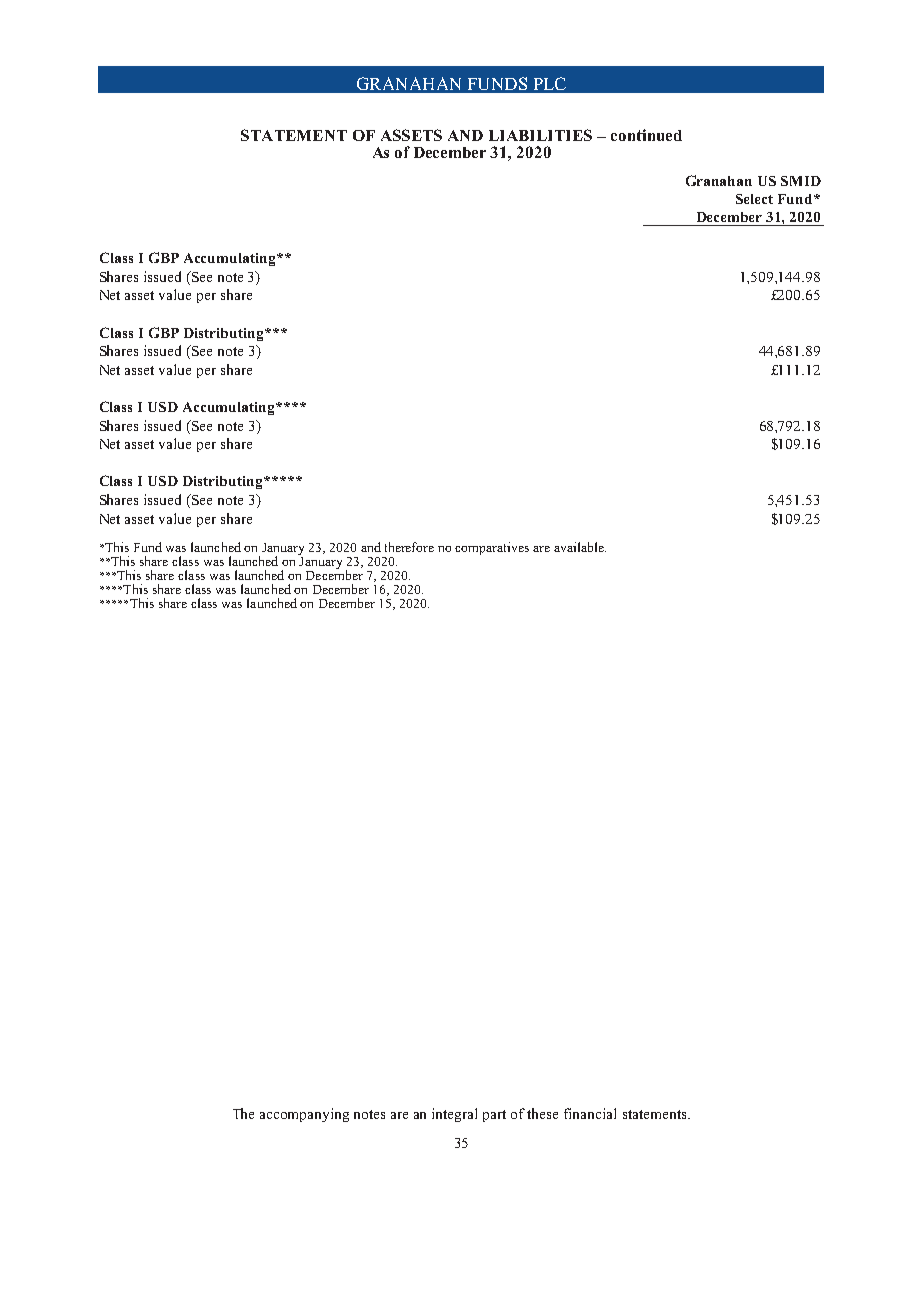  Describe the element at coordinates (304, 1115) in the screenshot. I see `accompanying` at that location.
